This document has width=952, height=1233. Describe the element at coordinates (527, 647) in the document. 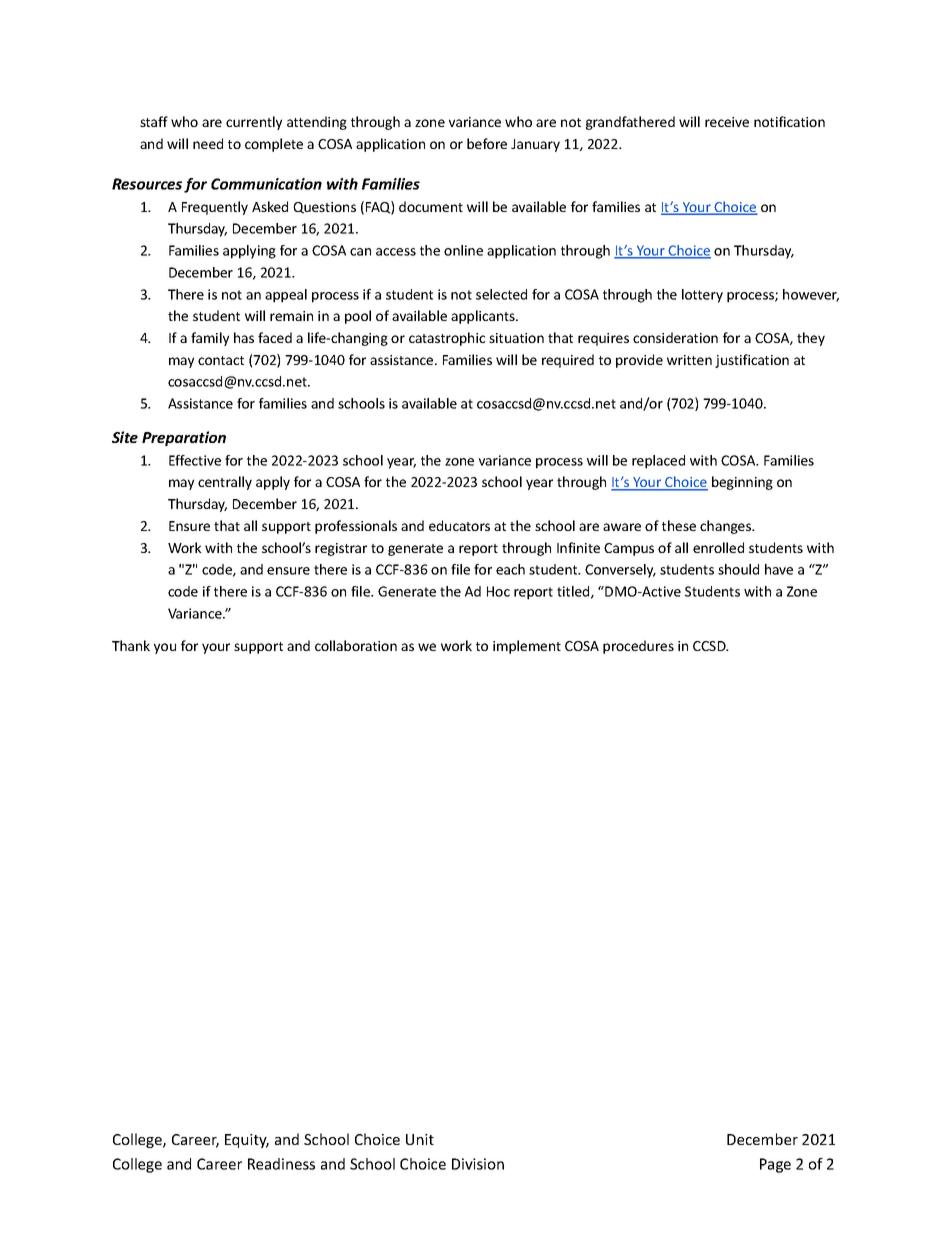

I see `implement` at that location.
